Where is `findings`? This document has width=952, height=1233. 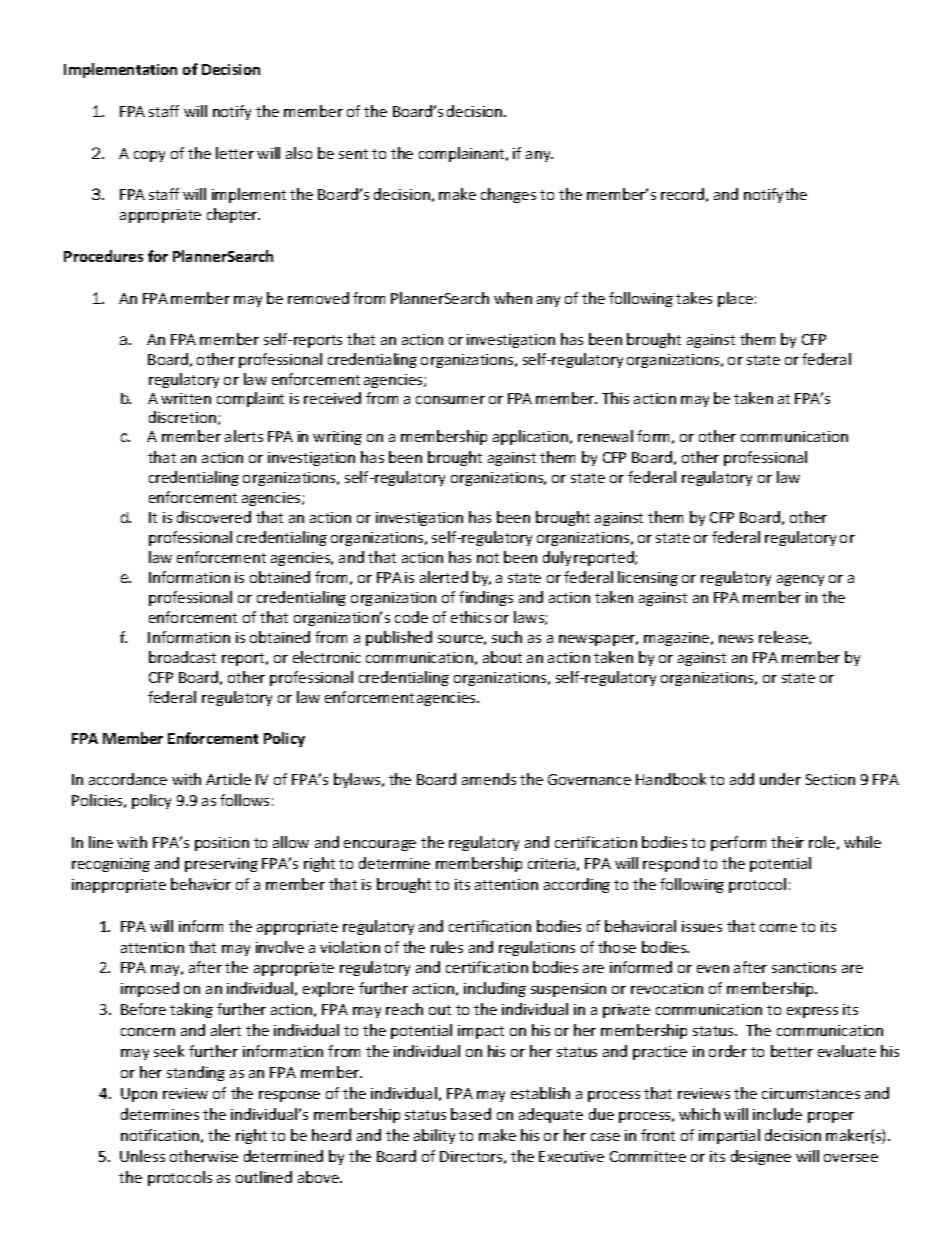
findings is located at coordinates (486, 598).
